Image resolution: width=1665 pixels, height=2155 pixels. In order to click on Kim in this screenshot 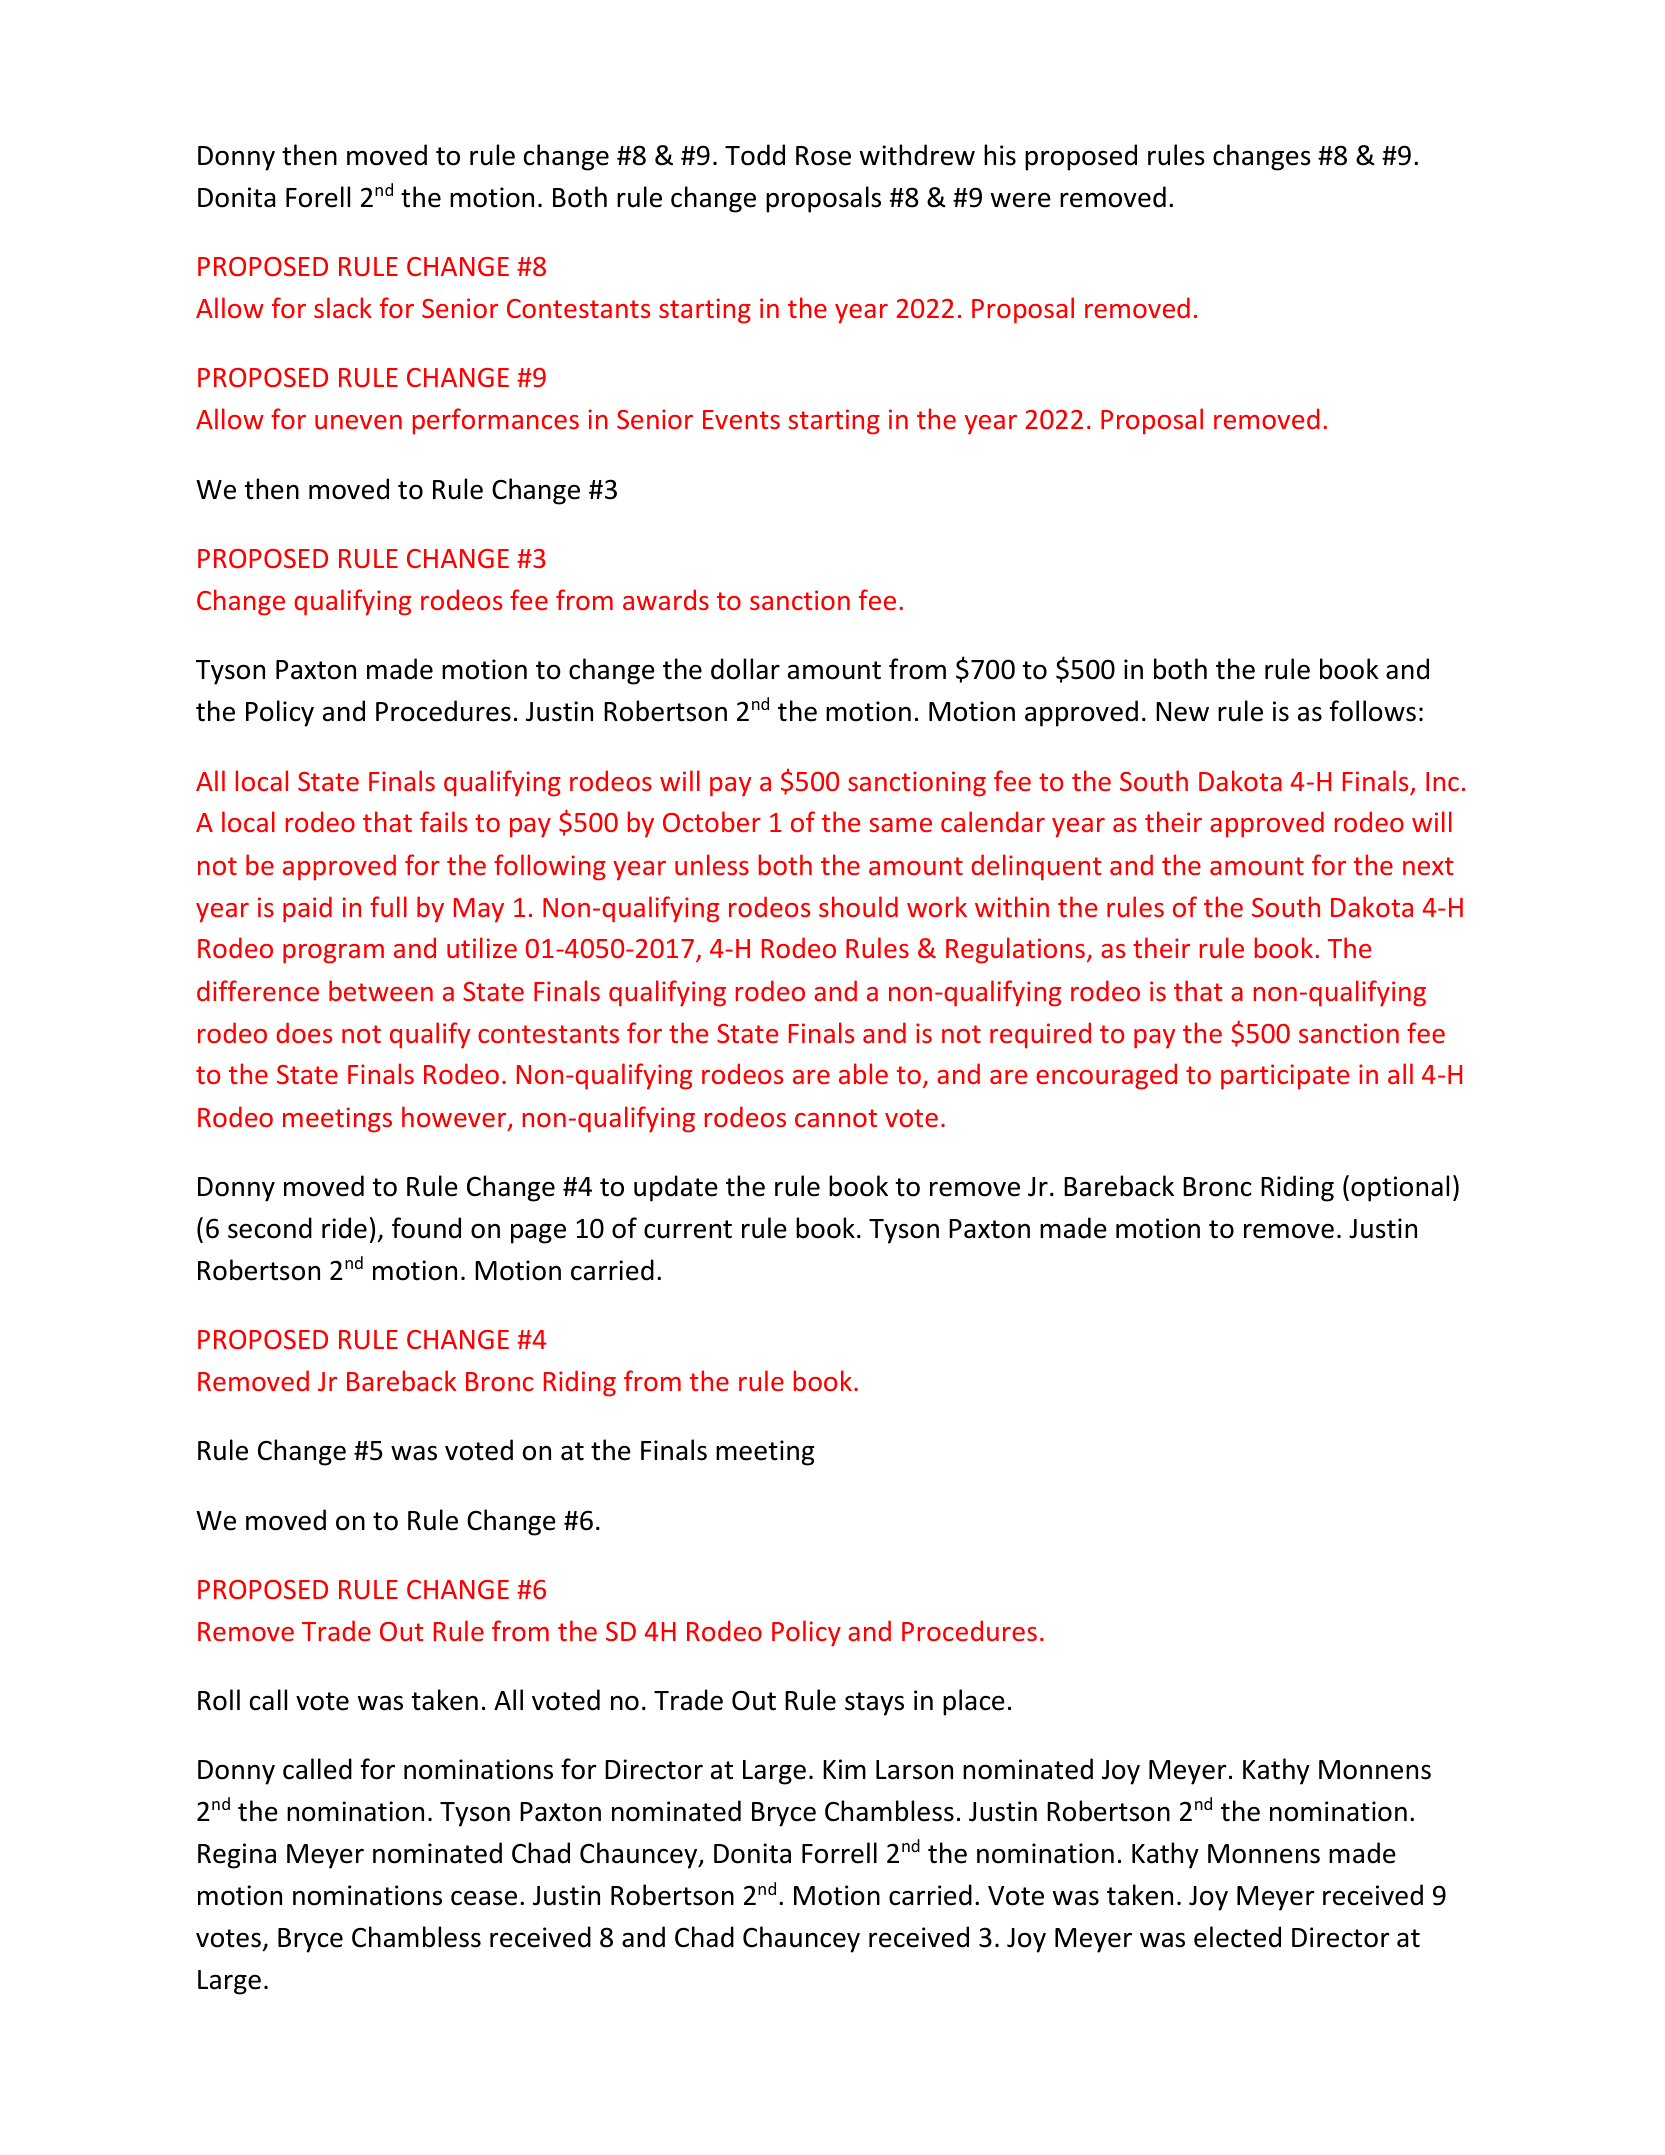, I will do `click(844, 1769)`.
